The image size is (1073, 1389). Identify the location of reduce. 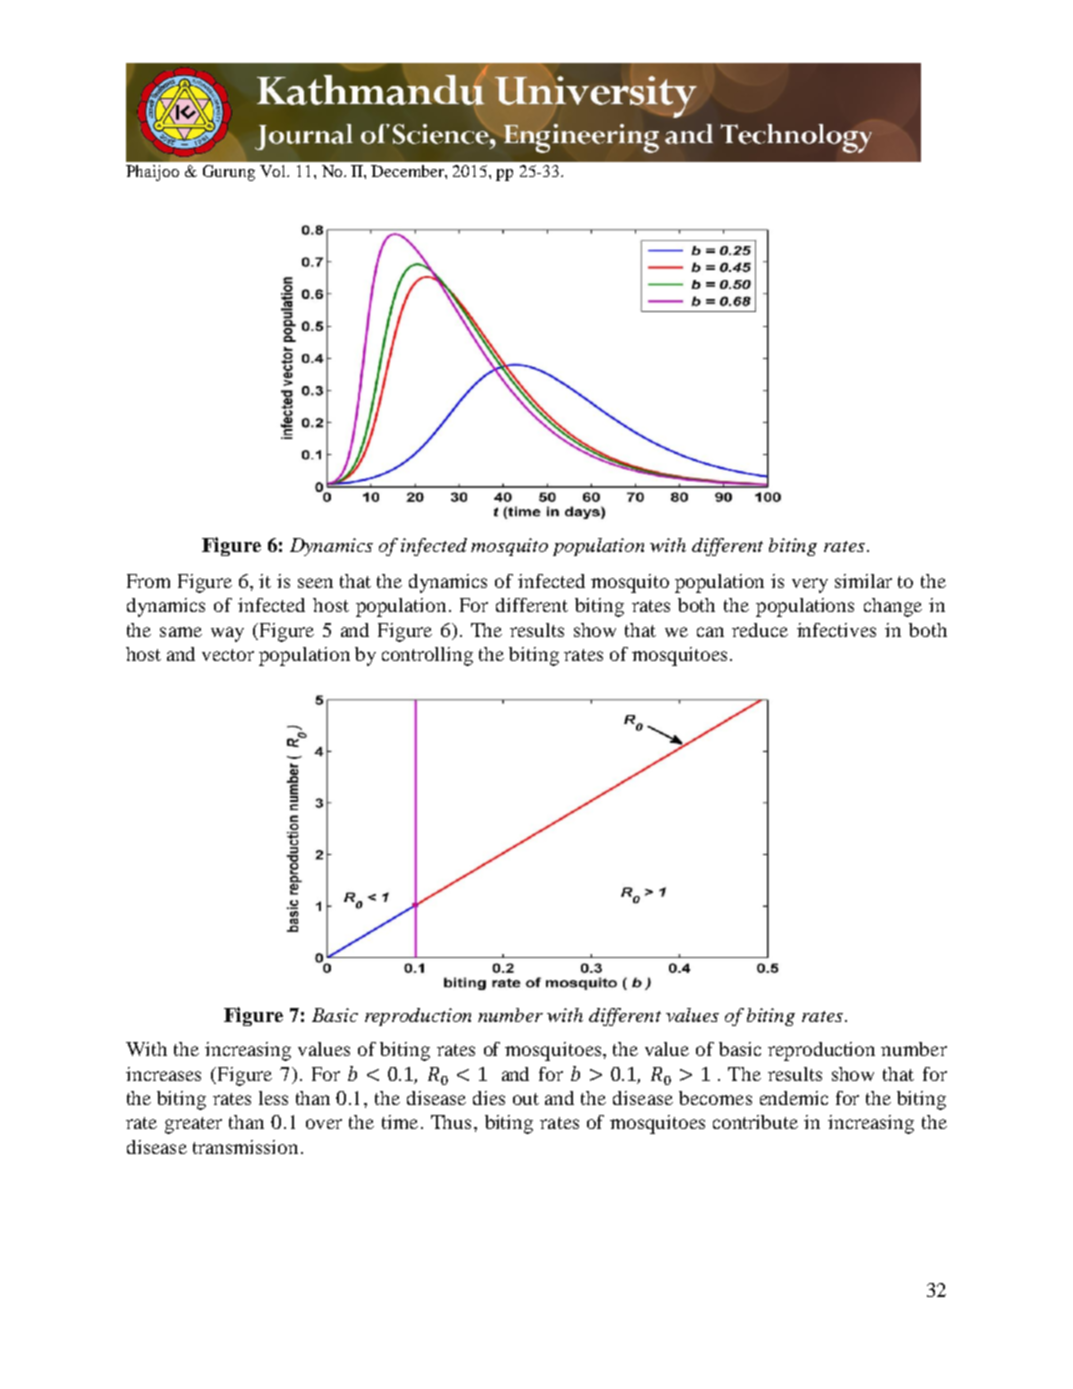
(760, 630).
